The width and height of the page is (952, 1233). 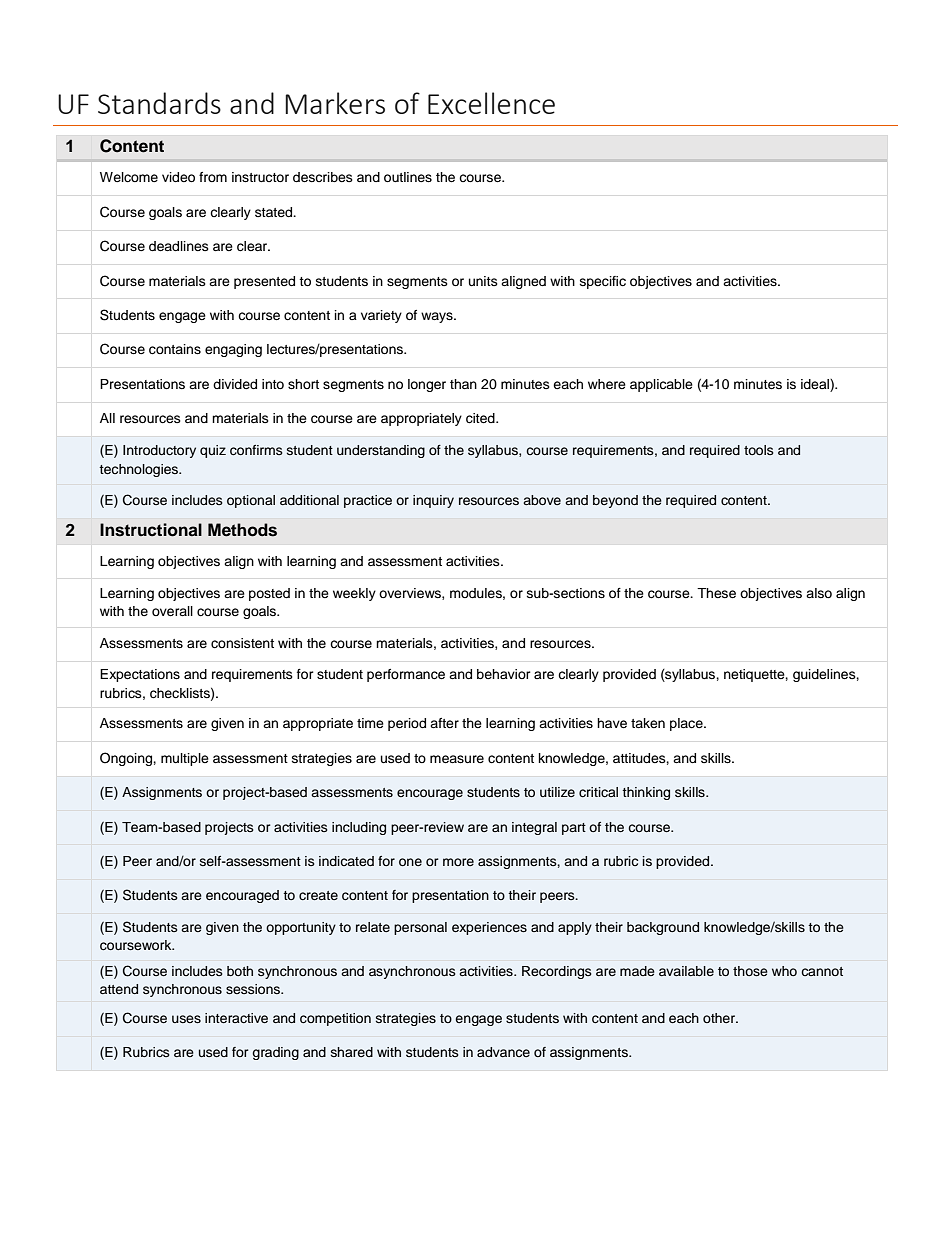 I want to click on quiz, so click(x=213, y=451).
